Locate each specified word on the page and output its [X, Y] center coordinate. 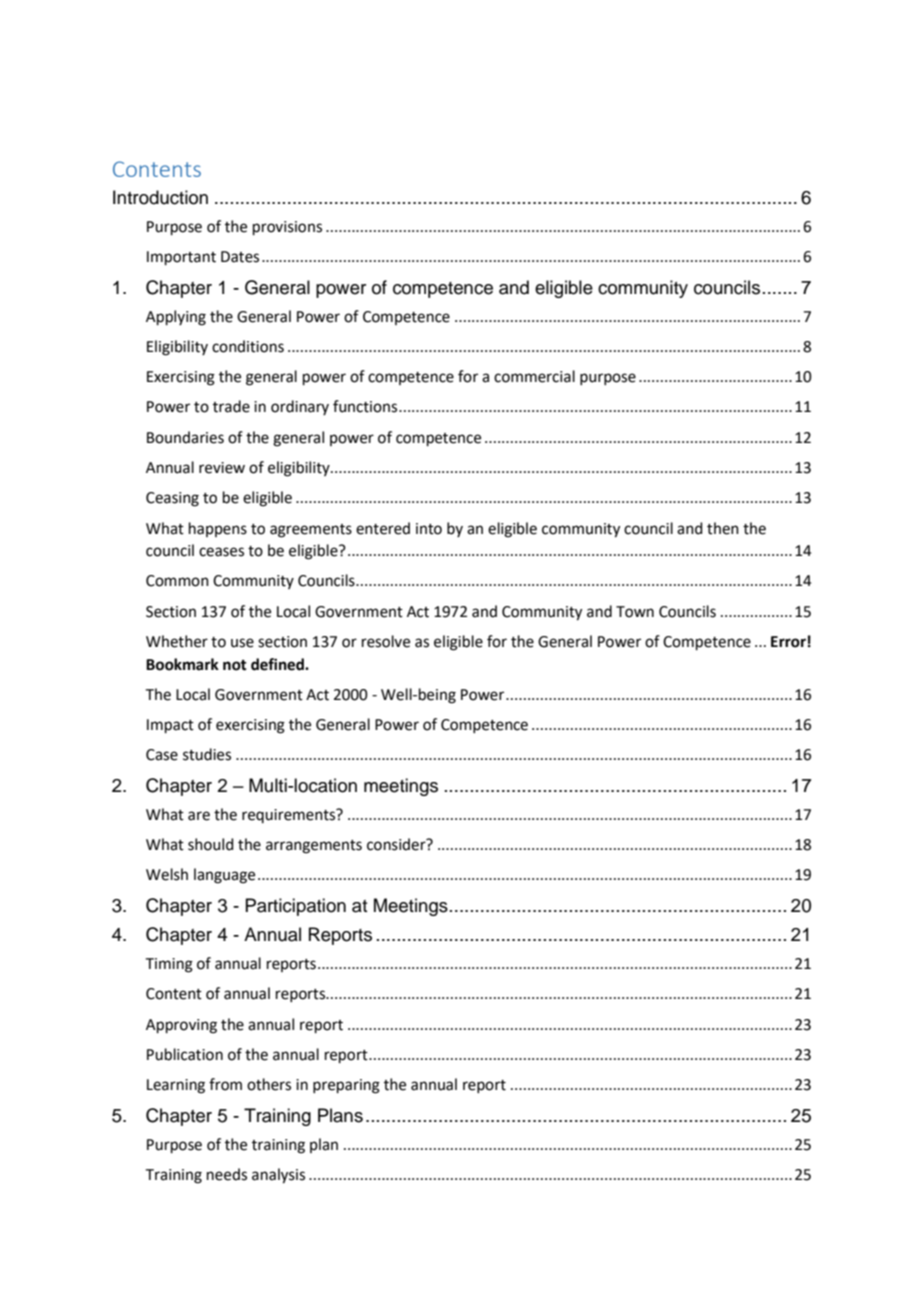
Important [181, 258]
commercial [534, 376]
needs [227, 1174]
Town [635, 612]
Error [788, 642]
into [429, 529]
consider [397, 844]
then [723, 528]
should [211, 844]
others [269, 1084]
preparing [346, 1086]
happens [218, 529]
